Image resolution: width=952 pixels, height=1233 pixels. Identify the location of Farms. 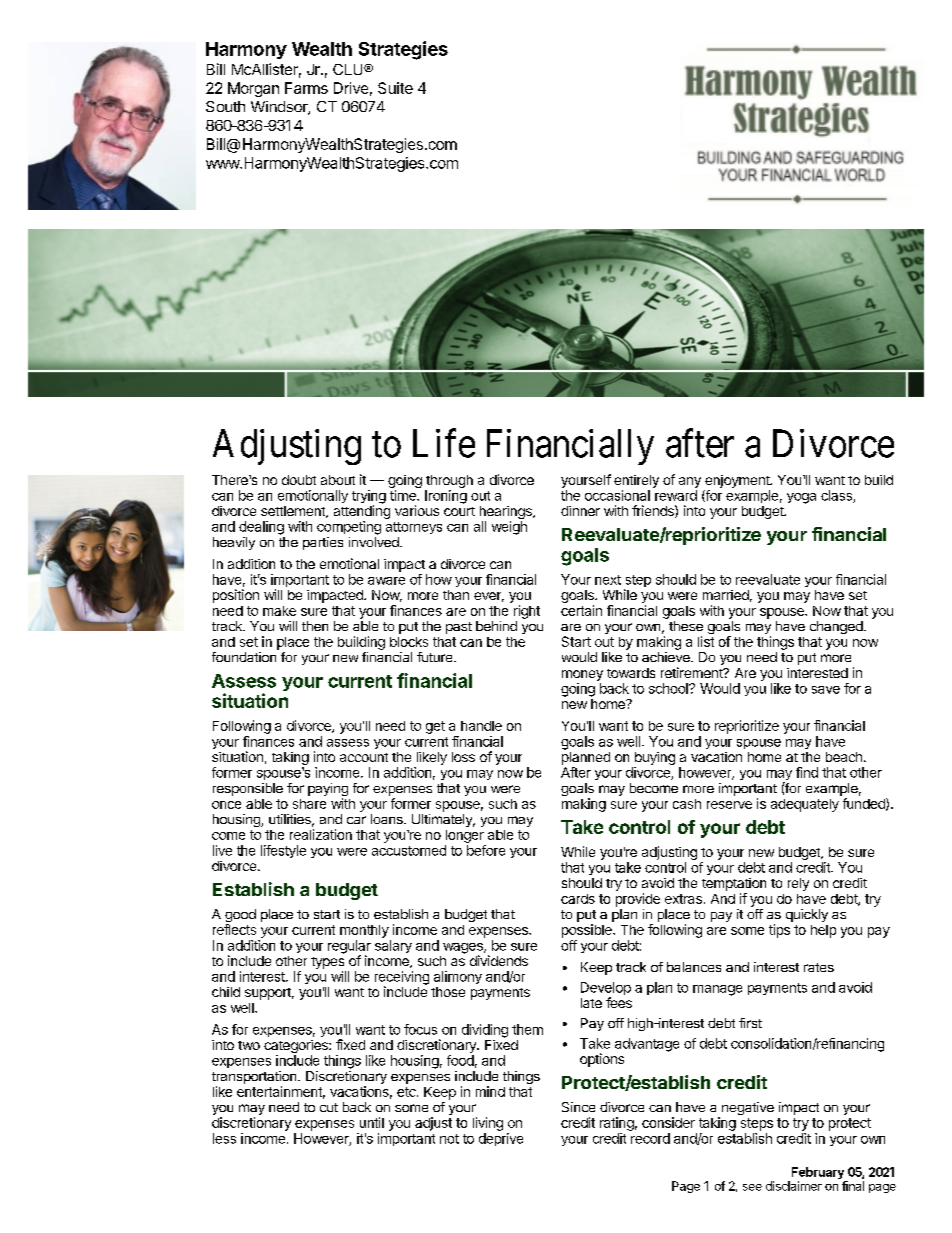
(306, 88).
